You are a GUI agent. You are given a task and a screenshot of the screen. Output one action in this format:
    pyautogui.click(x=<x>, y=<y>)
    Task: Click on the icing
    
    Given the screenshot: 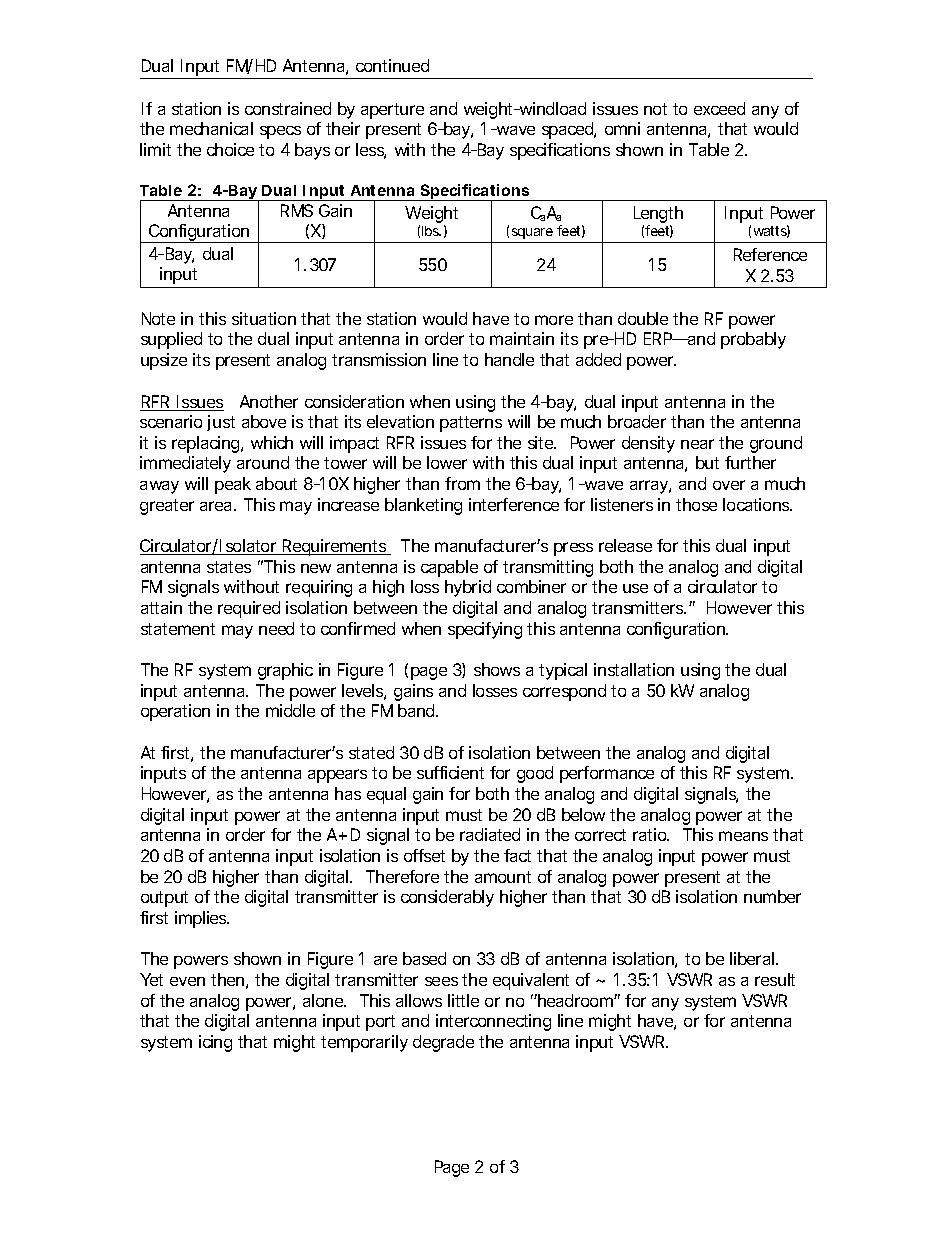 What is the action you would take?
    pyautogui.click(x=215, y=1043)
